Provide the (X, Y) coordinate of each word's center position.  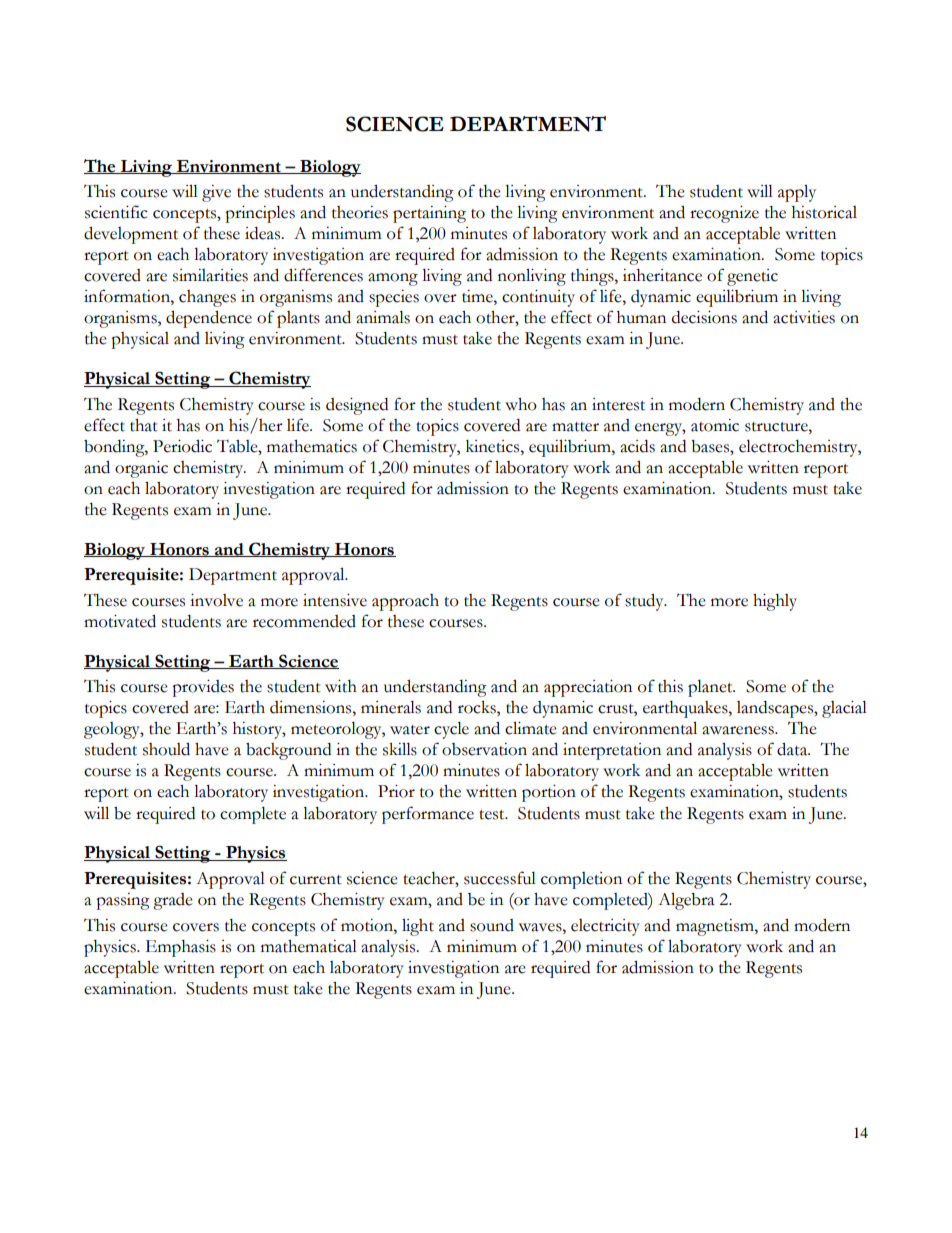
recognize (724, 214)
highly (775, 602)
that (144, 425)
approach (405, 602)
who (521, 404)
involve (216, 600)
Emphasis (180, 948)
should (166, 749)
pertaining (429, 214)
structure (777, 427)
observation (484, 749)
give (216, 193)
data (793, 749)
